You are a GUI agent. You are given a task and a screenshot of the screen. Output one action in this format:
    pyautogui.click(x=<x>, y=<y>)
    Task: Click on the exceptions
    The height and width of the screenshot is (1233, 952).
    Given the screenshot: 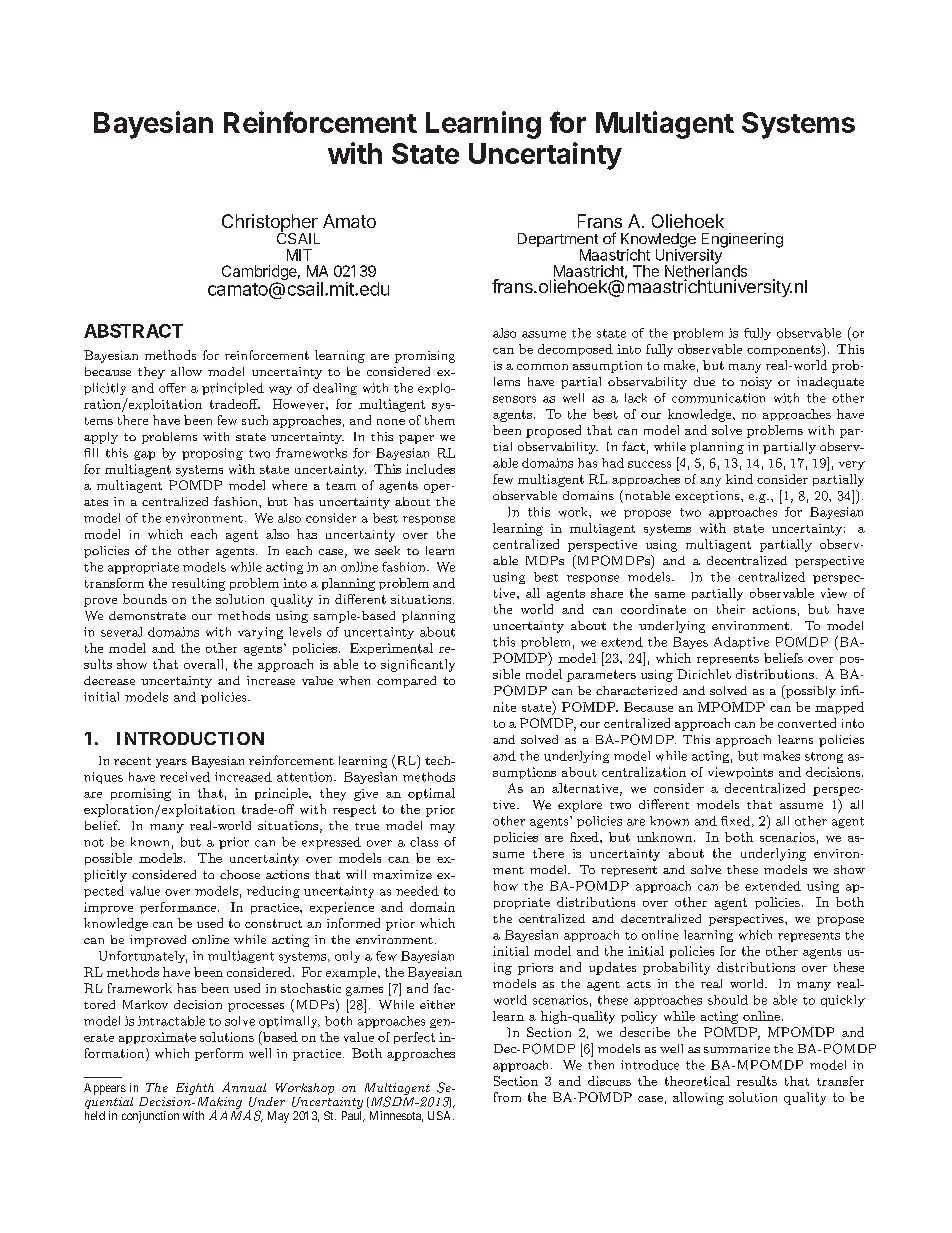 What is the action you would take?
    pyautogui.click(x=708, y=497)
